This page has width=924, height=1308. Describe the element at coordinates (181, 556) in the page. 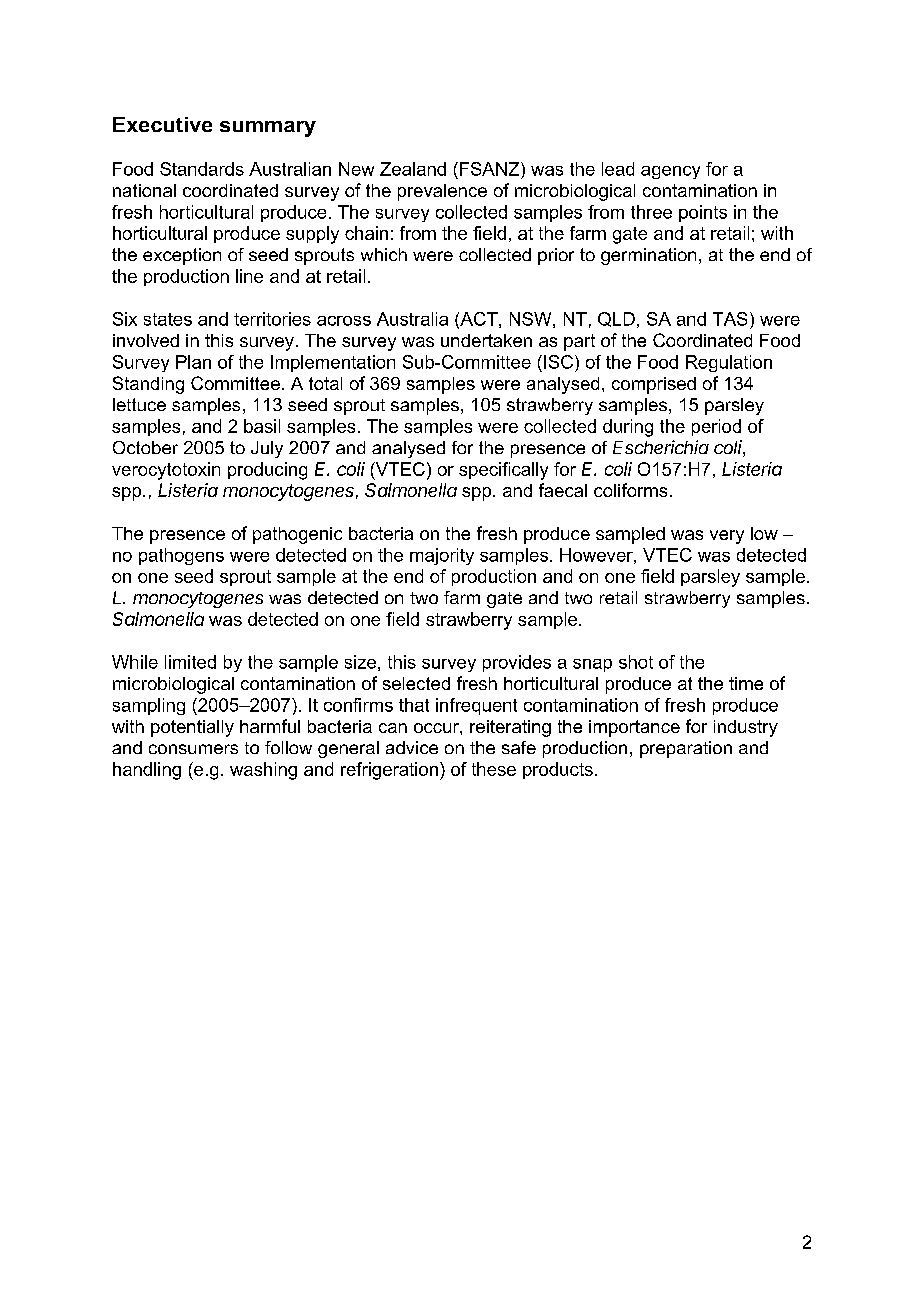

I see `pathogens` at that location.
